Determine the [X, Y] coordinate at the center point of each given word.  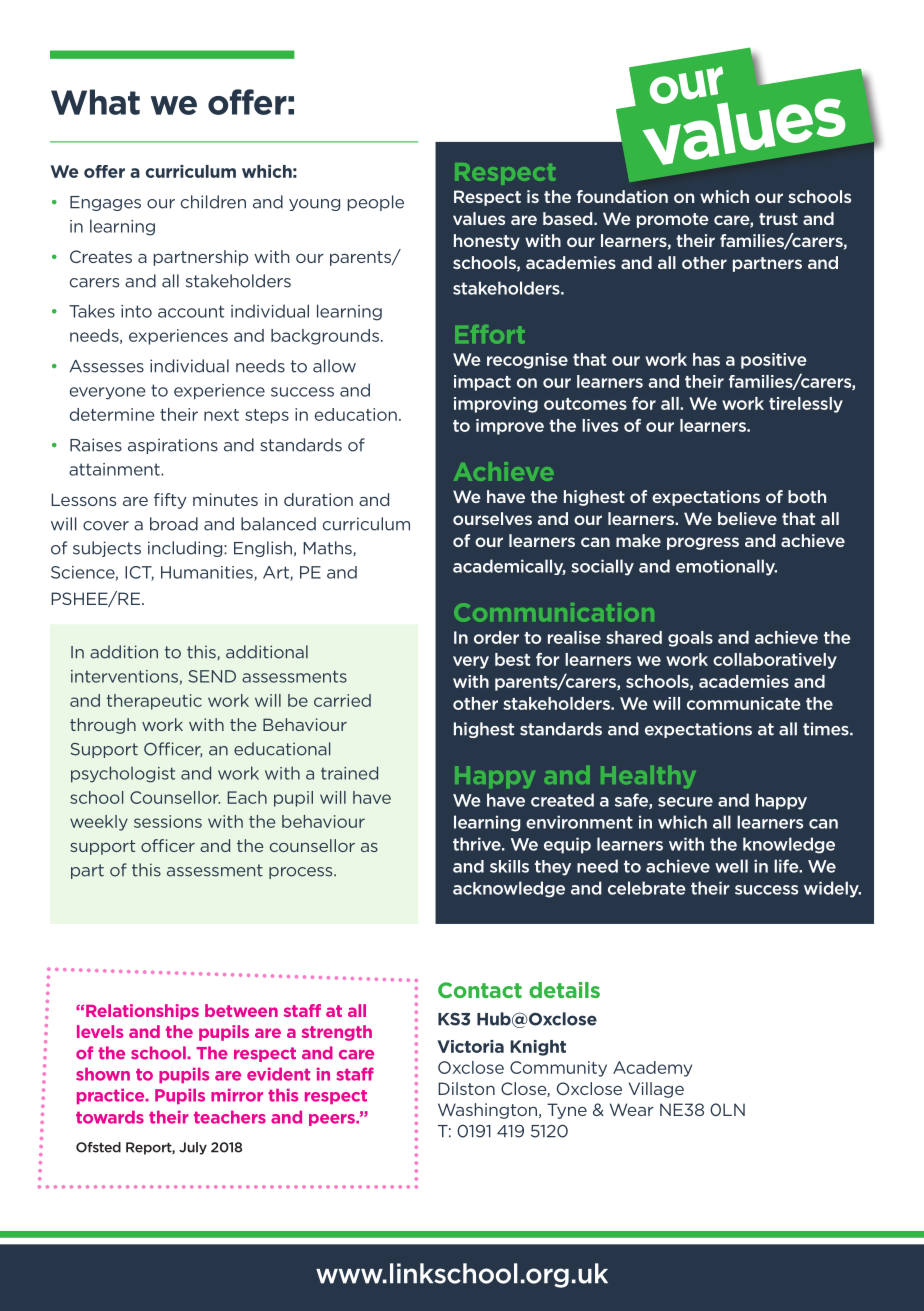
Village [656, 1090]
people [376, 203]
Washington [487, 1111]
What [95, 102]
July [193, 1148]
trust [778, 219]
